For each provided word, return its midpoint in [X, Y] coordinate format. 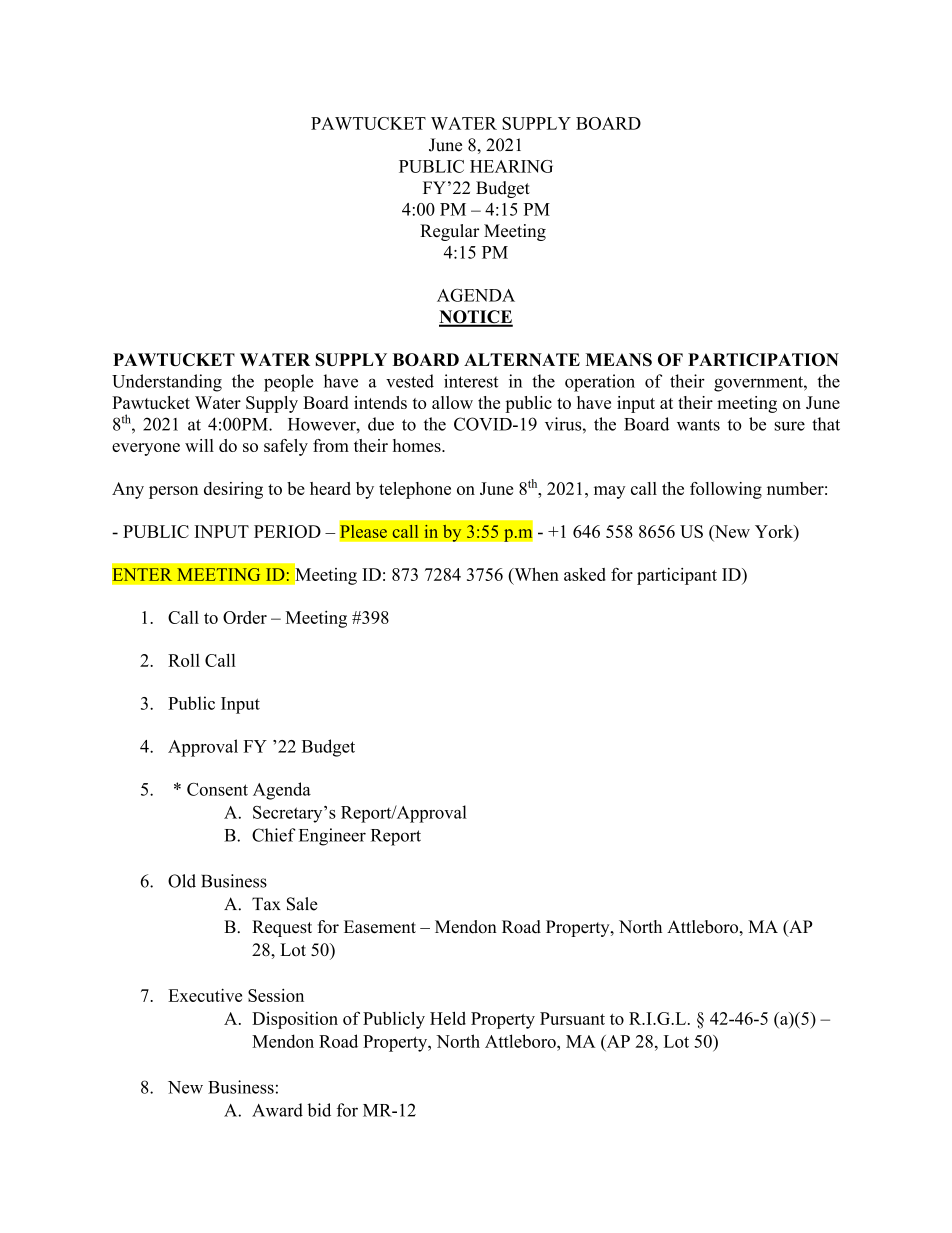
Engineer [332, 837]
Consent [217, 789]
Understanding [167, 383]
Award [277, 1110]
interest [471, 381]
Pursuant [572, 1018]
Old [182, 881]
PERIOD [287, 531]
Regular [449, 232]
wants [698, 425]
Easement [380, 927]
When [535, 574]
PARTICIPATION [763, 359]
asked [585, 574]
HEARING [511, 166]
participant [677, 576]
